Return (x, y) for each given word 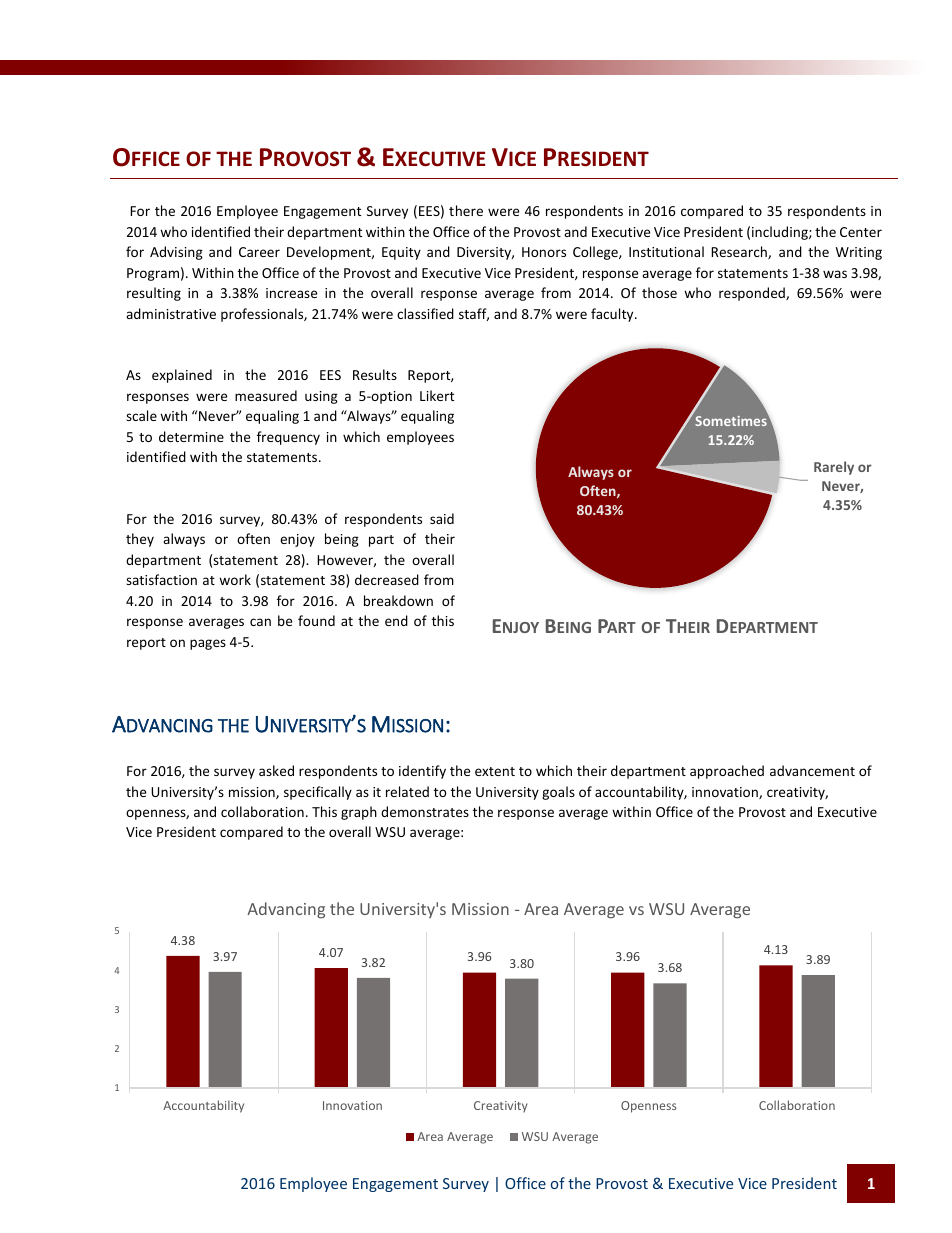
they (140, 540)
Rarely (834, 468)
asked (276, 770)
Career (259, 252)
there (466, 210)
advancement (812, 770)
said (442, 518)
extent (495, 771)
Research (740, 252)
